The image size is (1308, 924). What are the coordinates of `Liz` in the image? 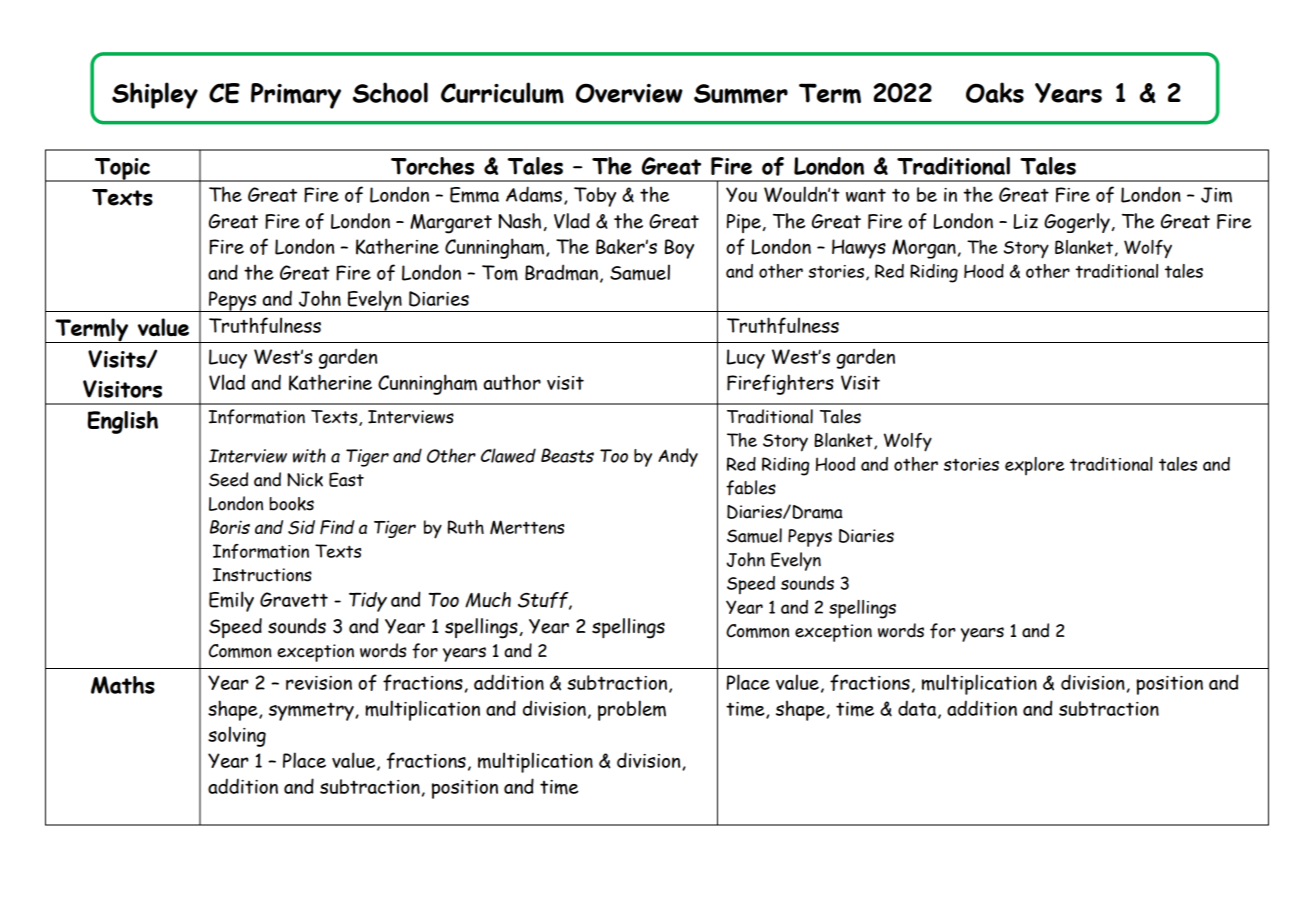 It's located at (1025, 221).
